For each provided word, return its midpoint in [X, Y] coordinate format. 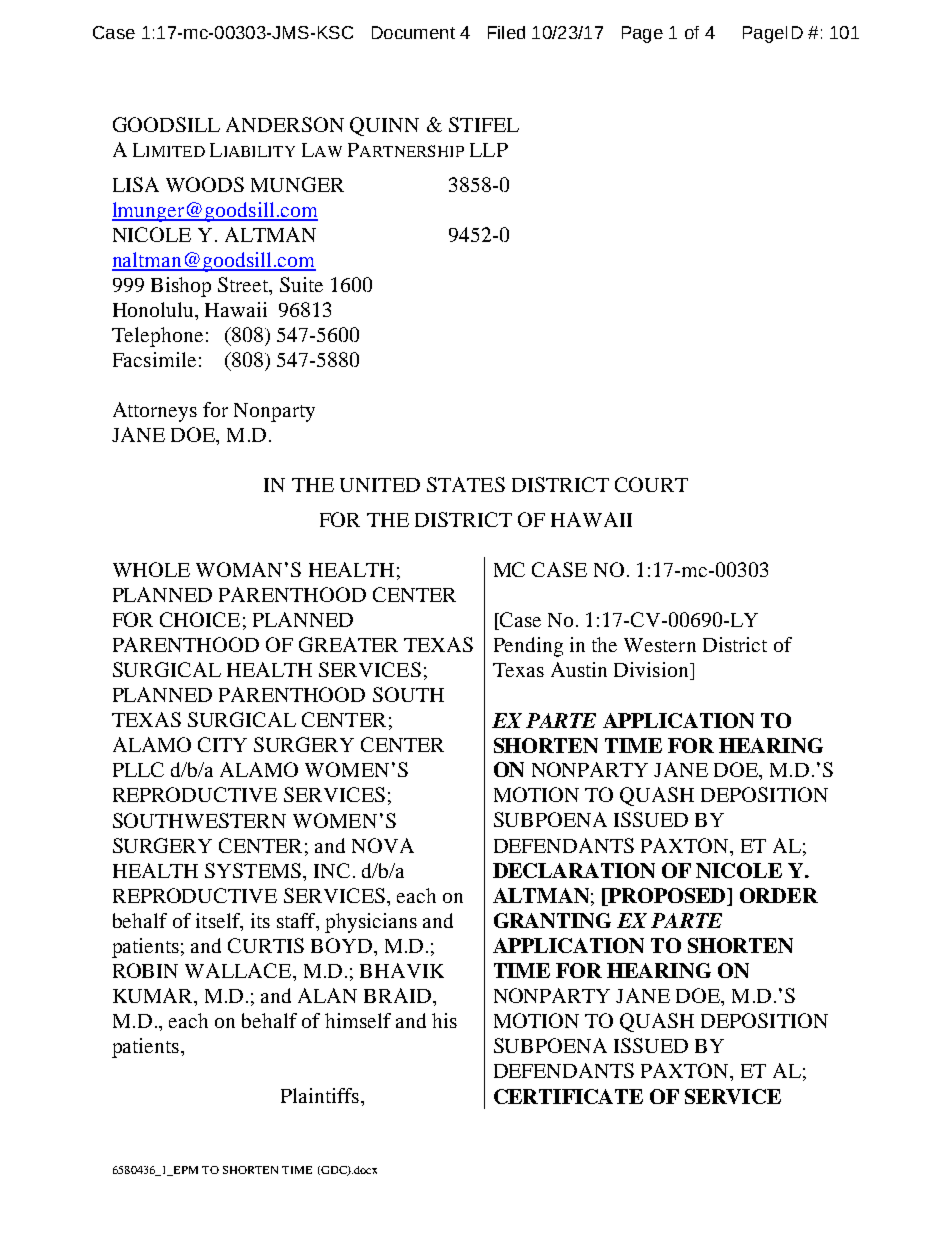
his [444, 1020]
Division [652, 671]
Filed [506, 32]
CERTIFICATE [568, 1096]
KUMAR [154, 995]
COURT [651, 484]
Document [413, 32]
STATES [466, 484]
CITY [222, 744]
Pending [528, 647]
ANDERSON [285, 124]
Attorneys [155, 412]
